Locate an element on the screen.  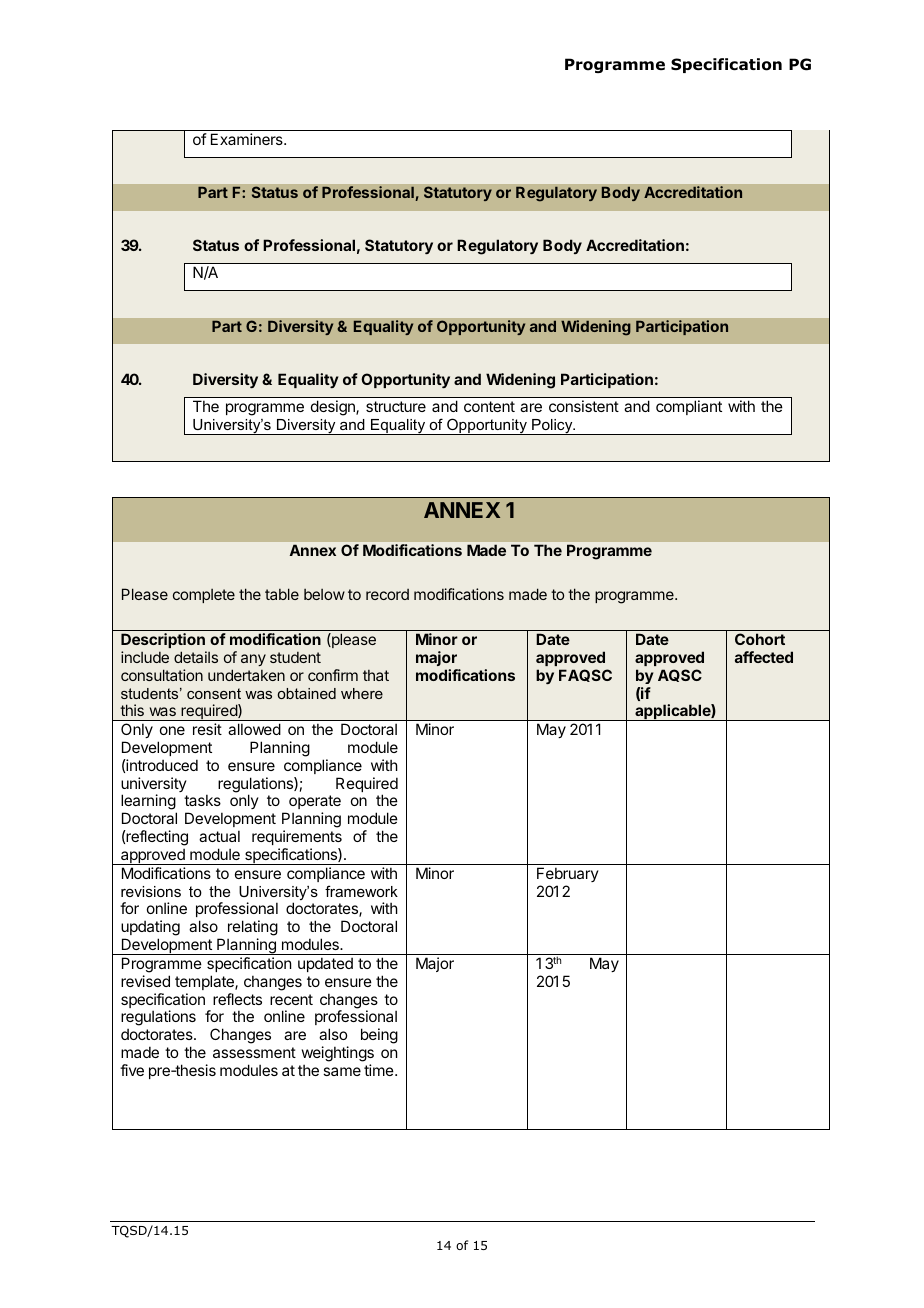
content is located at coordinates (489, 406).
